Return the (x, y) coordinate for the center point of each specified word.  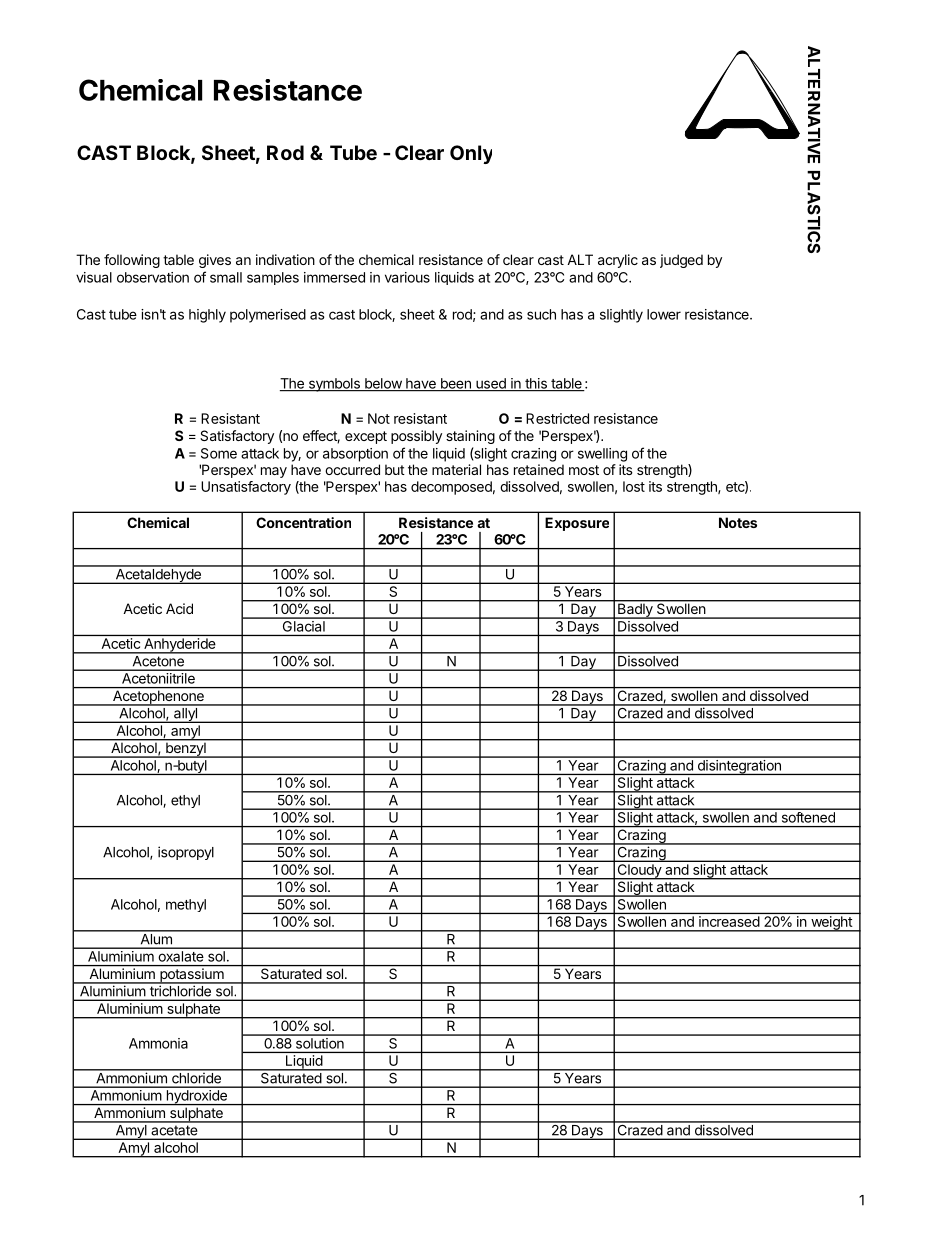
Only (471, 154)
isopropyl (186, 853)
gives (215, 261)
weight (831, 924)
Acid (179, 608)
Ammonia (158, 1043)
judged (681, 261)
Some (219, 453)
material (456, 469)
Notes (738, 522)
